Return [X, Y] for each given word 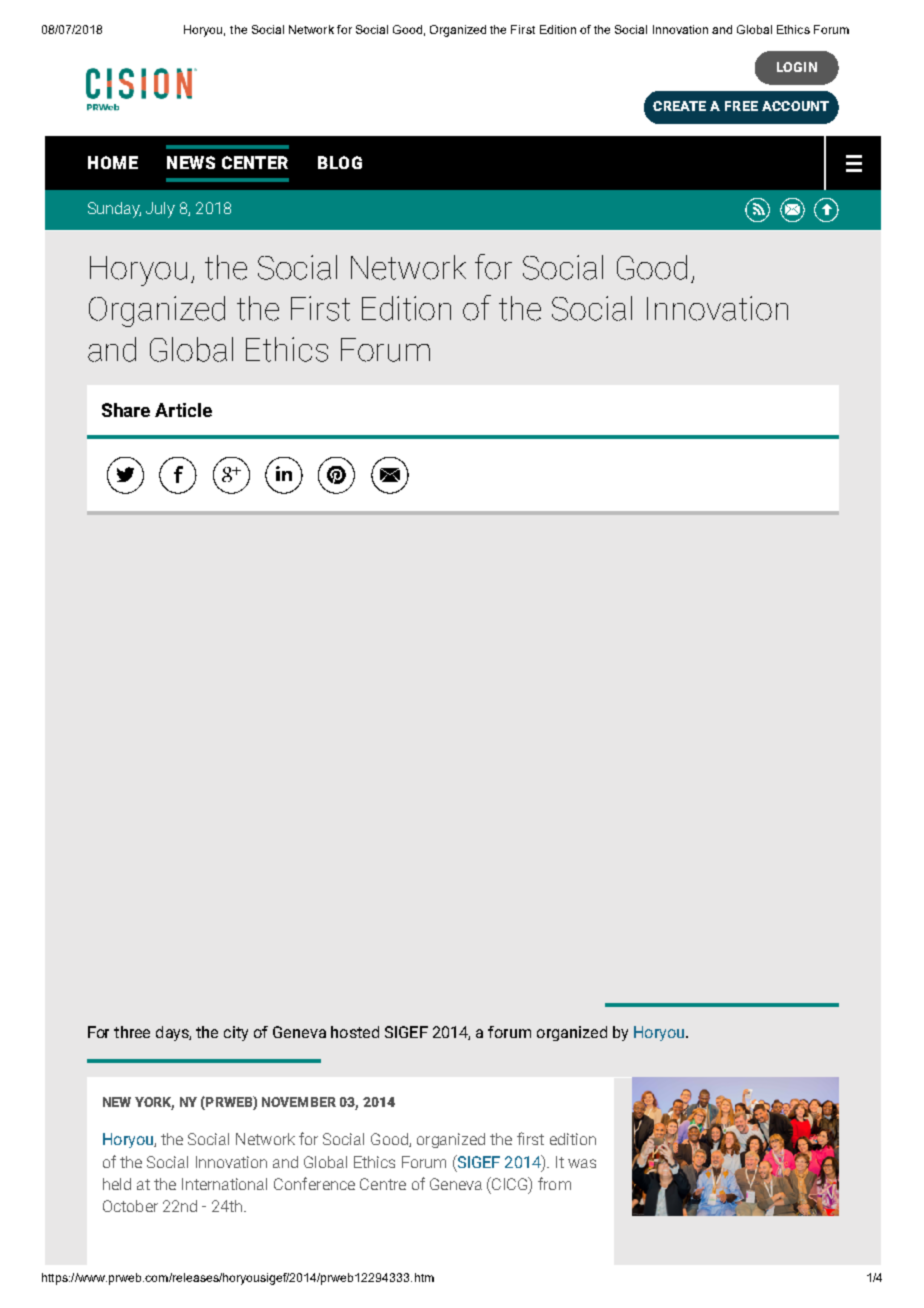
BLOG [340, 162]
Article [183, 410]
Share [126, 410]
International [224, 1184]
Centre [383, 1184]
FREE [741, 106]
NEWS [191, 162]
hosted [355, 1032]
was [582, 1163]
